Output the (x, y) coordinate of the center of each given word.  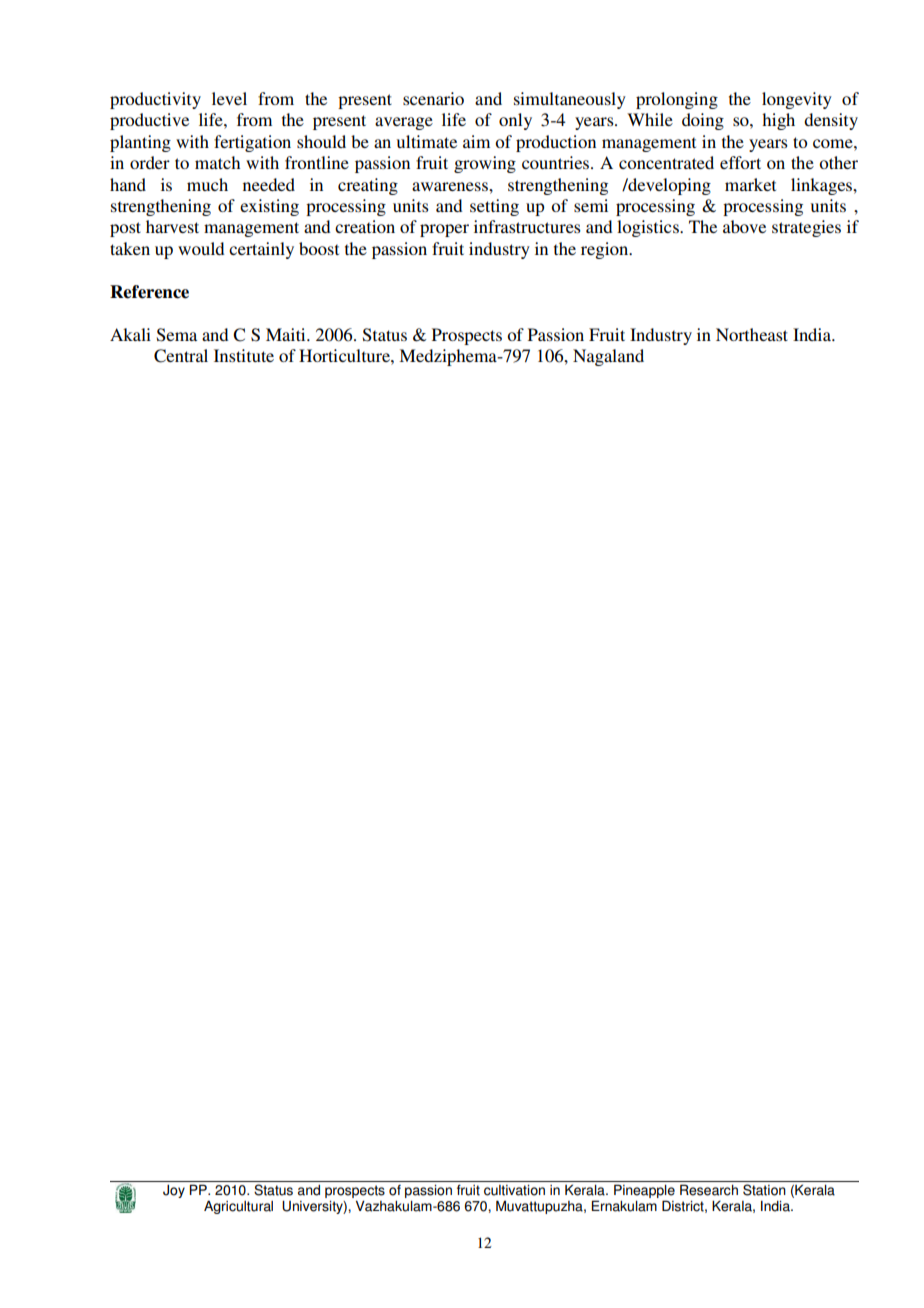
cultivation (514, 1190)
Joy (174, 1191)
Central (181, 356)
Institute (244, 355)
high (778, 121)
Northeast (752, 334)
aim (476, 141)
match (217, 162)
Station (764, 1190)
